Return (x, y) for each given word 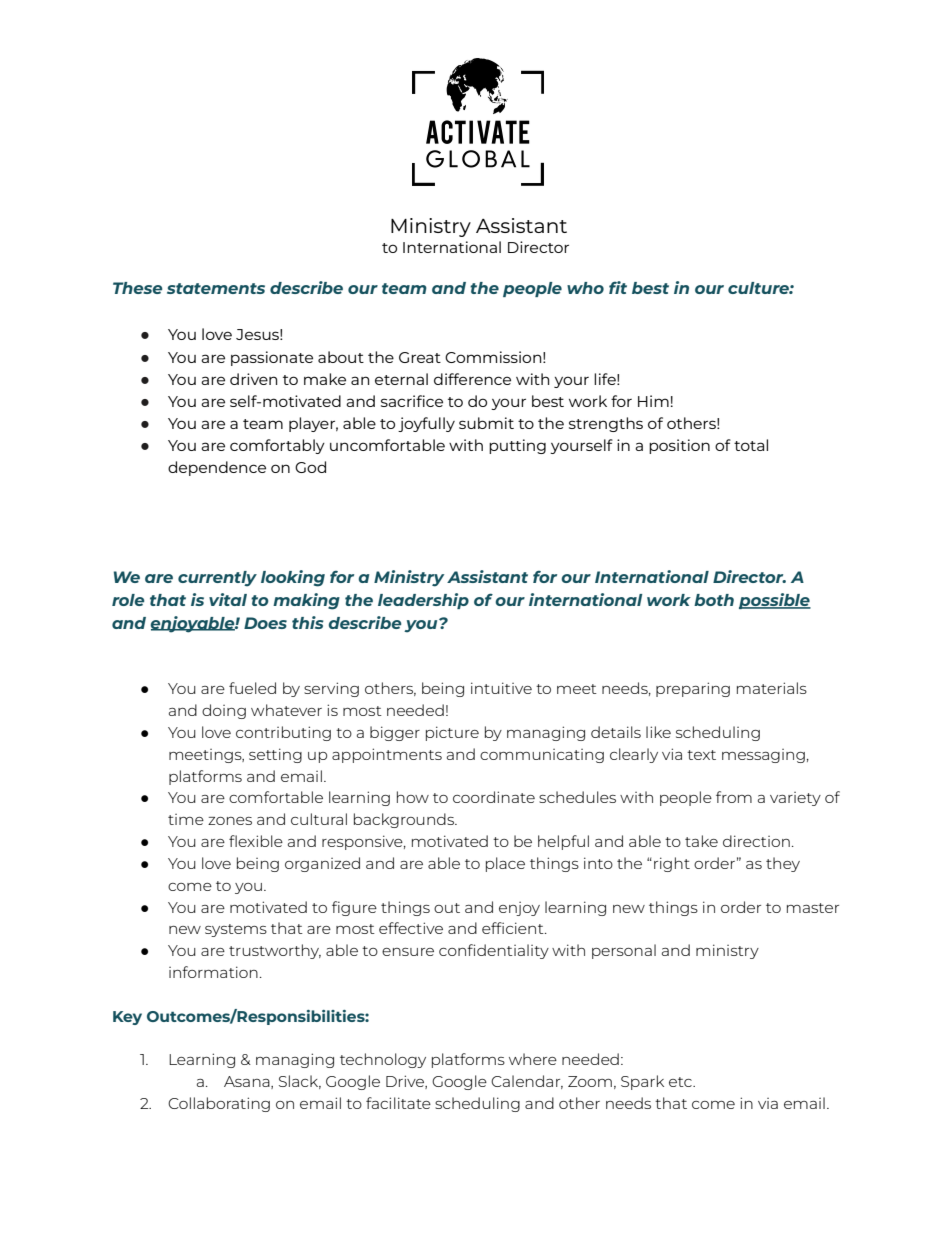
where (533, 1059)
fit (618, 287)
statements (216, 288)
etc (681, 1082)
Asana (248, 1082)
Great (420, 357)
